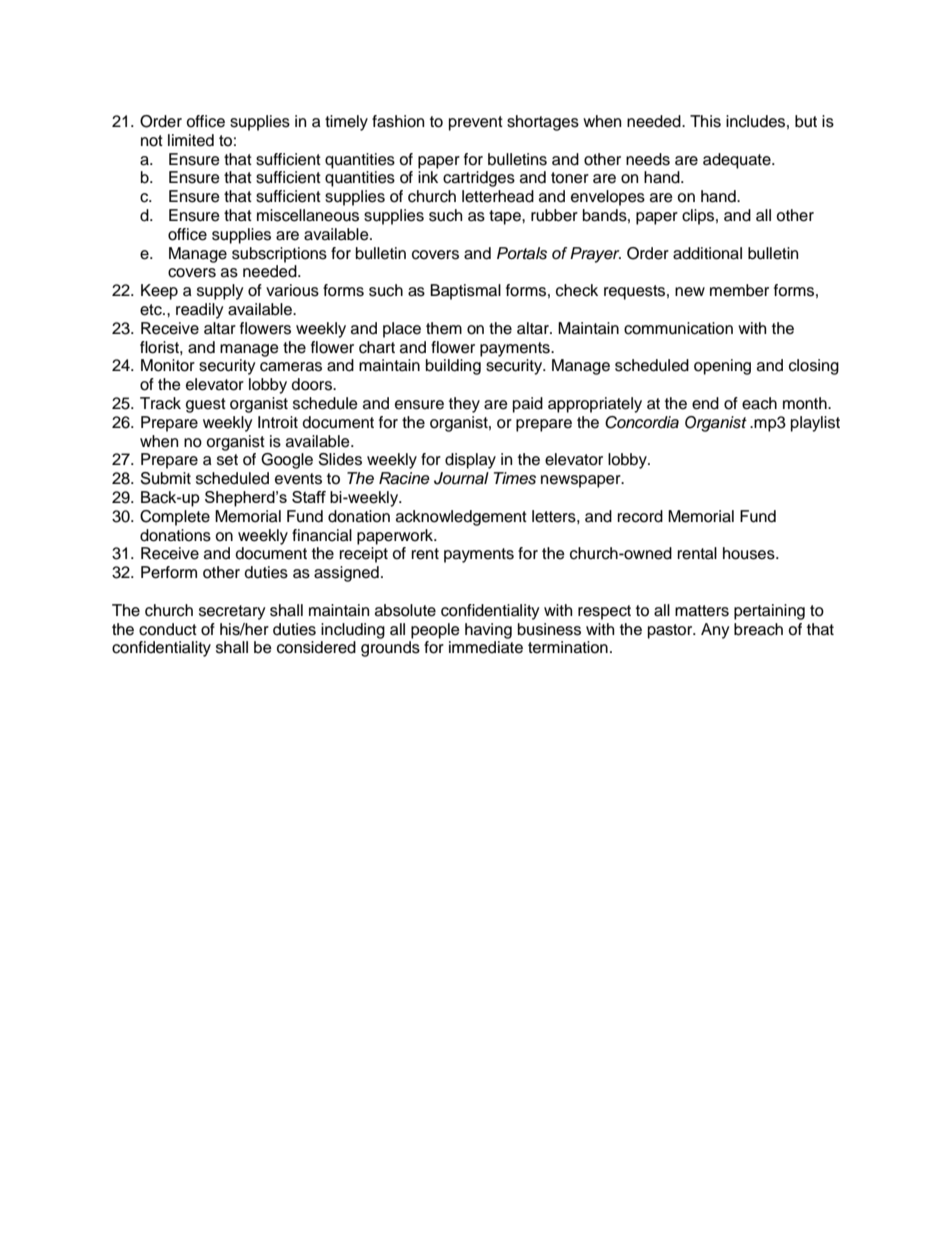 This image has height=1233, width=952. What do you see at coordinates (705, 121) in the image?
I see `This` at bounding box center [705, 121].
